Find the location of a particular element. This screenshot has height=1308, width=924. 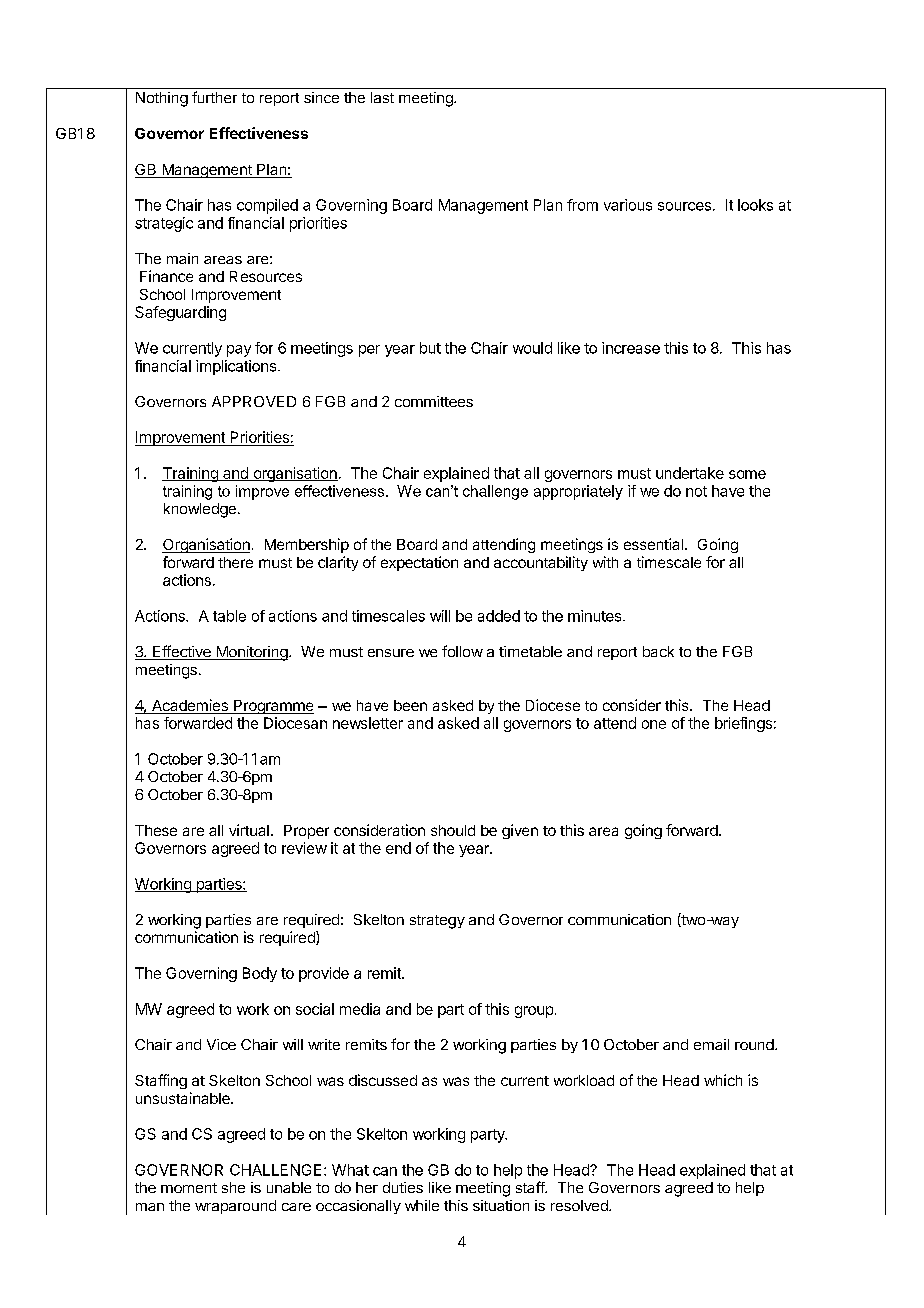

various is located at coordinates (628, 205).
